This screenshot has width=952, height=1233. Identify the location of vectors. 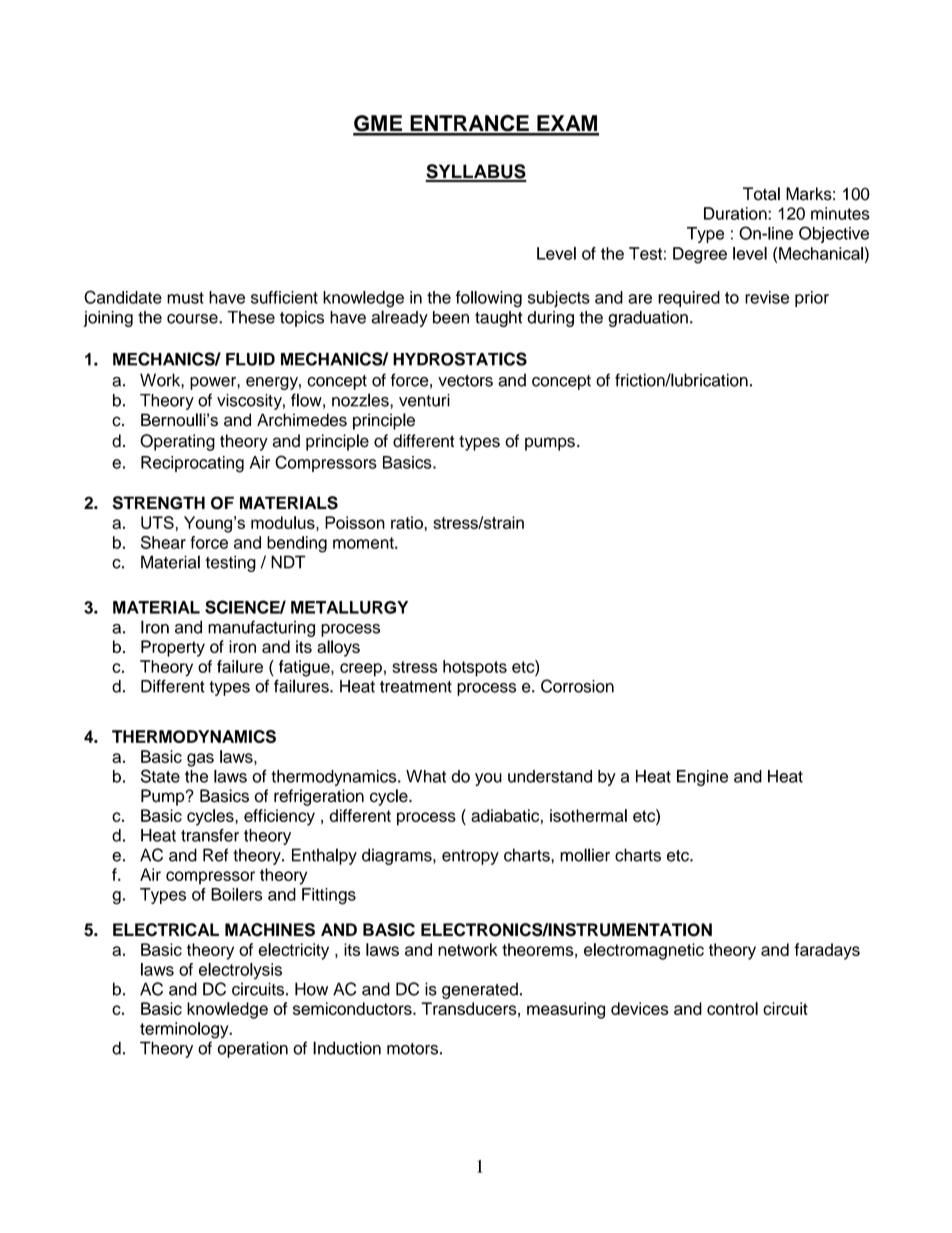
(465, 381).
